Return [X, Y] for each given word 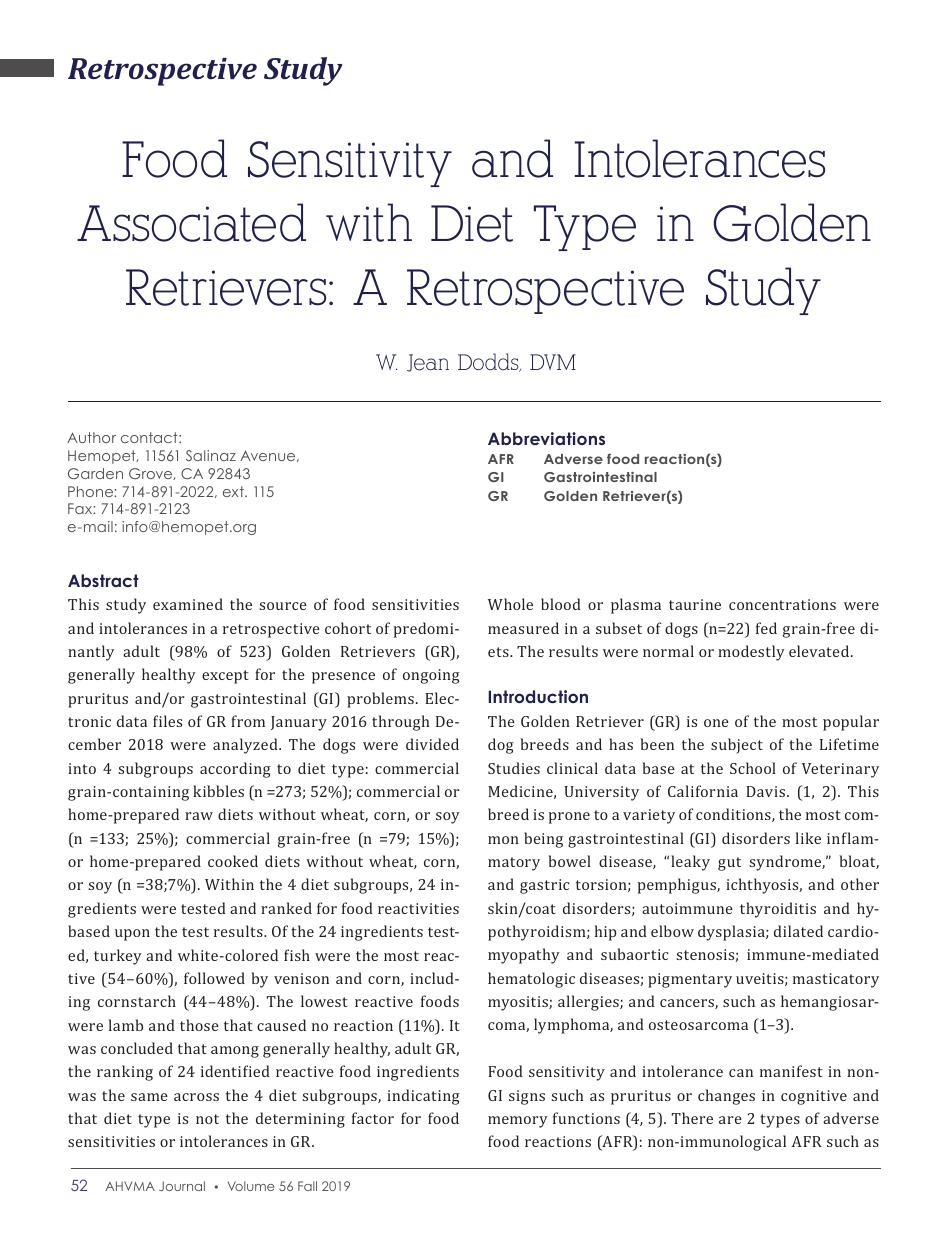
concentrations [782, 604]
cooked [233, 861]
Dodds [489, 362]
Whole [510, 604]
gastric [545, 886]
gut [729, 864]
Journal [182, 1186]
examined [188, 604]
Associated [191, 222]
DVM [553, 362]
